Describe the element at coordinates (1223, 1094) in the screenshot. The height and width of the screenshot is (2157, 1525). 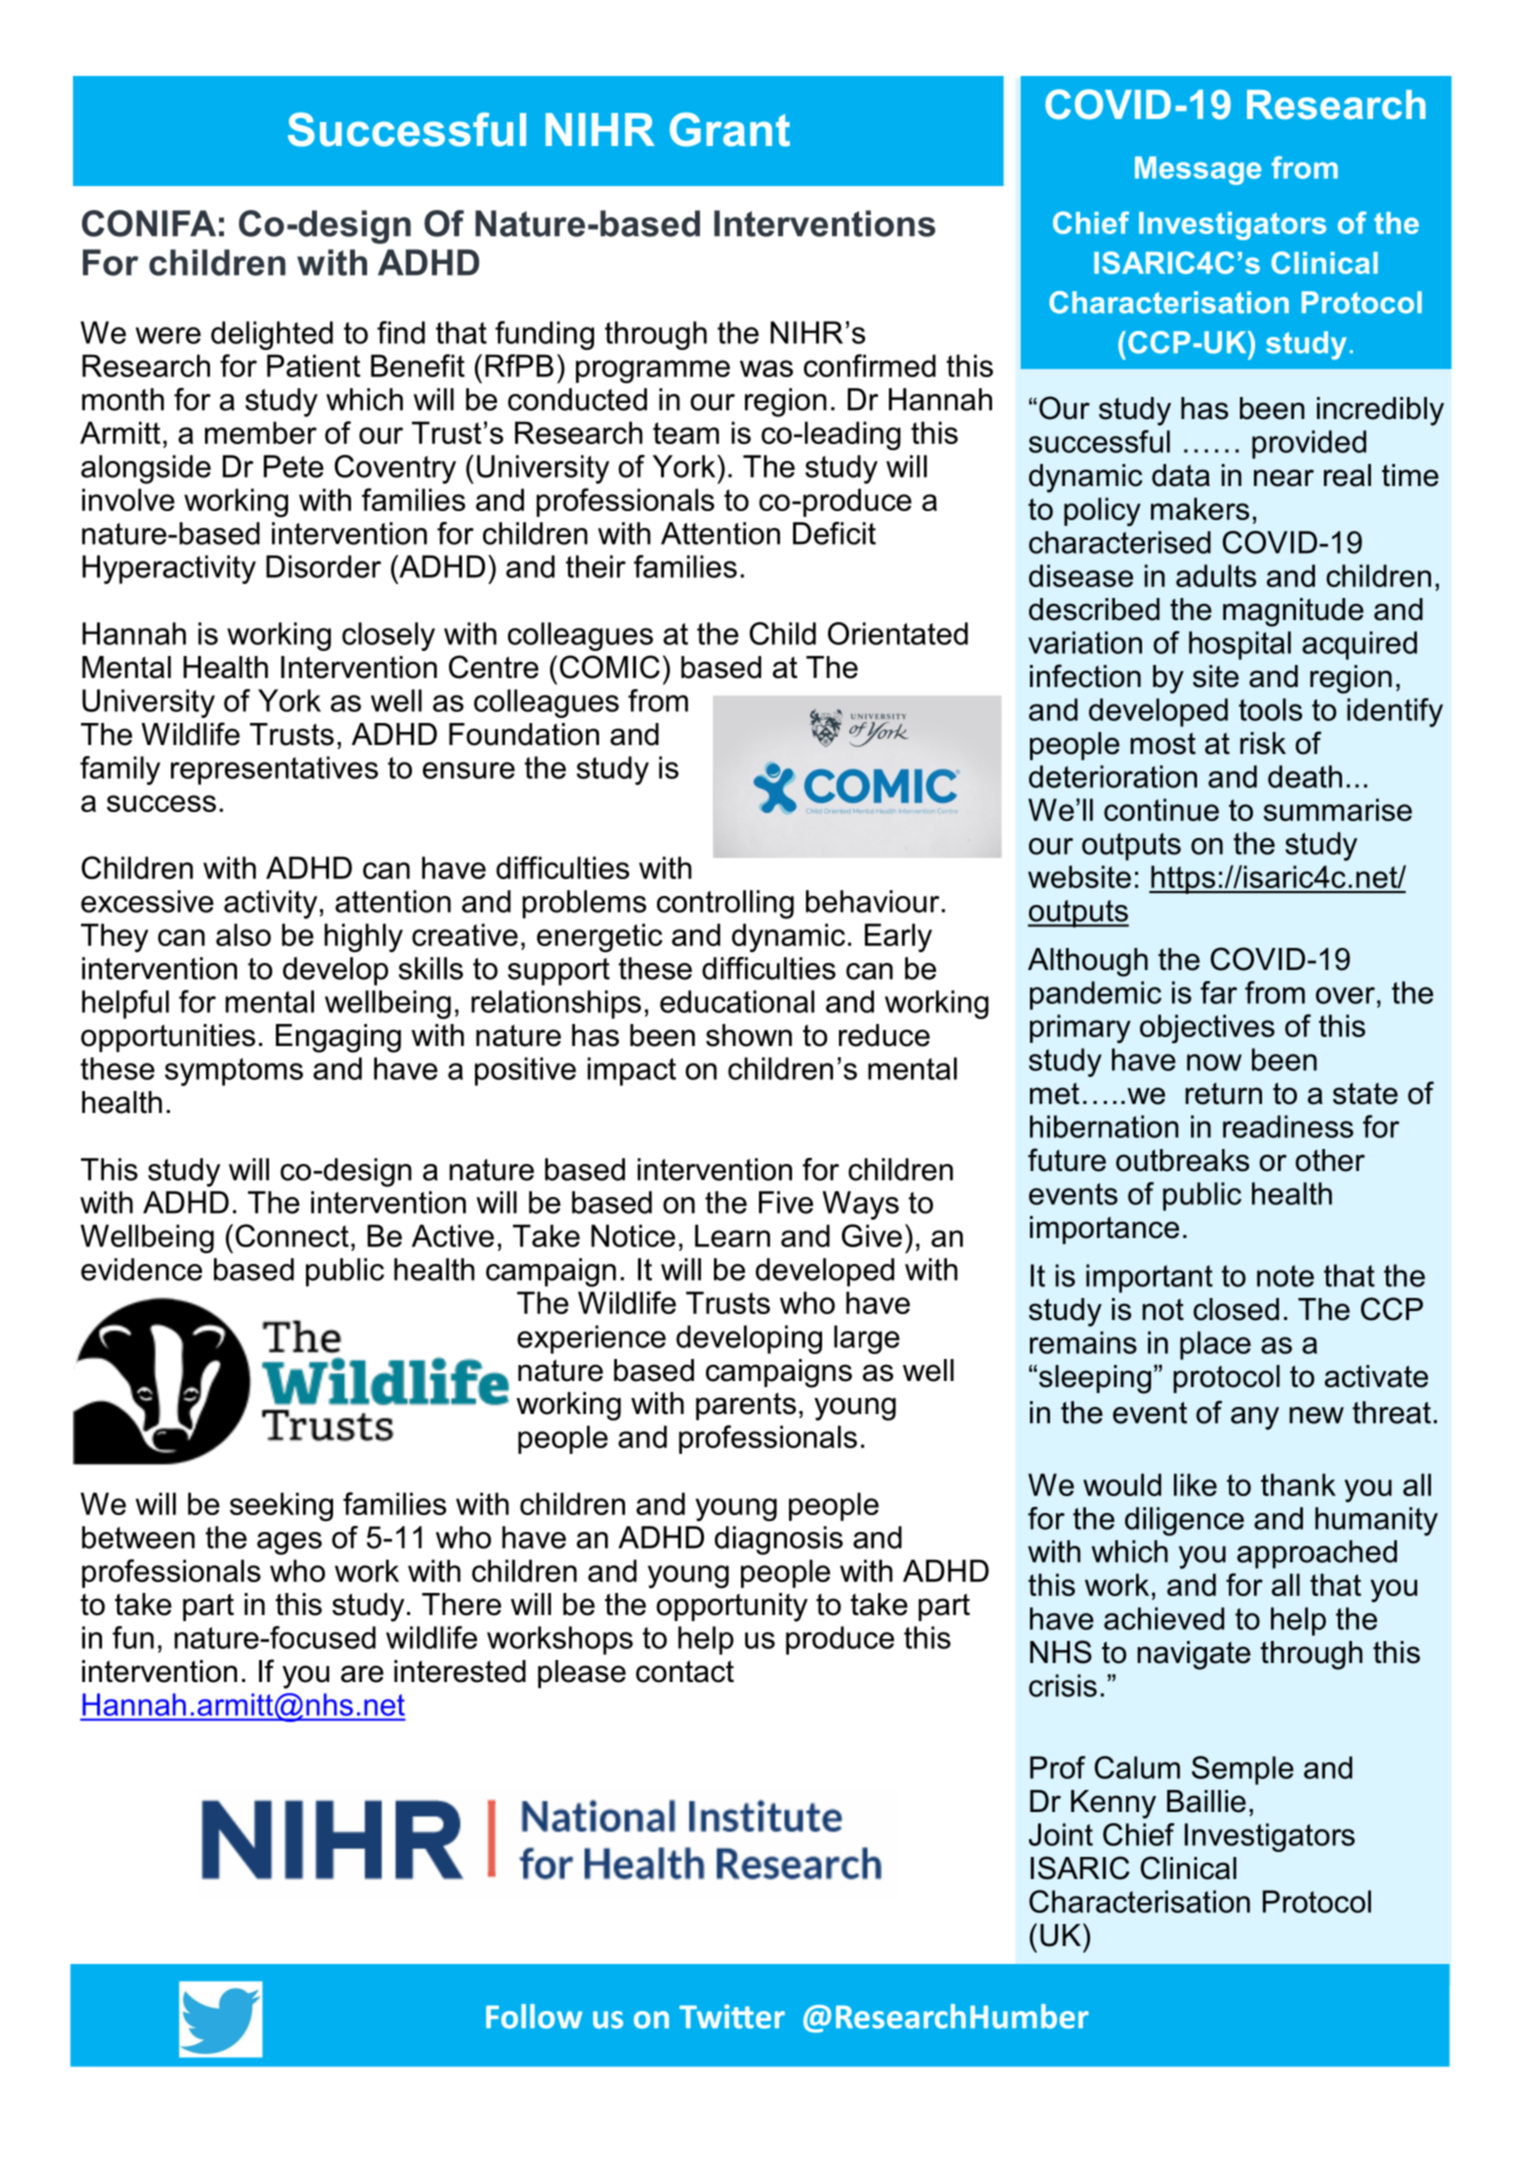
I see `return` at that location.
